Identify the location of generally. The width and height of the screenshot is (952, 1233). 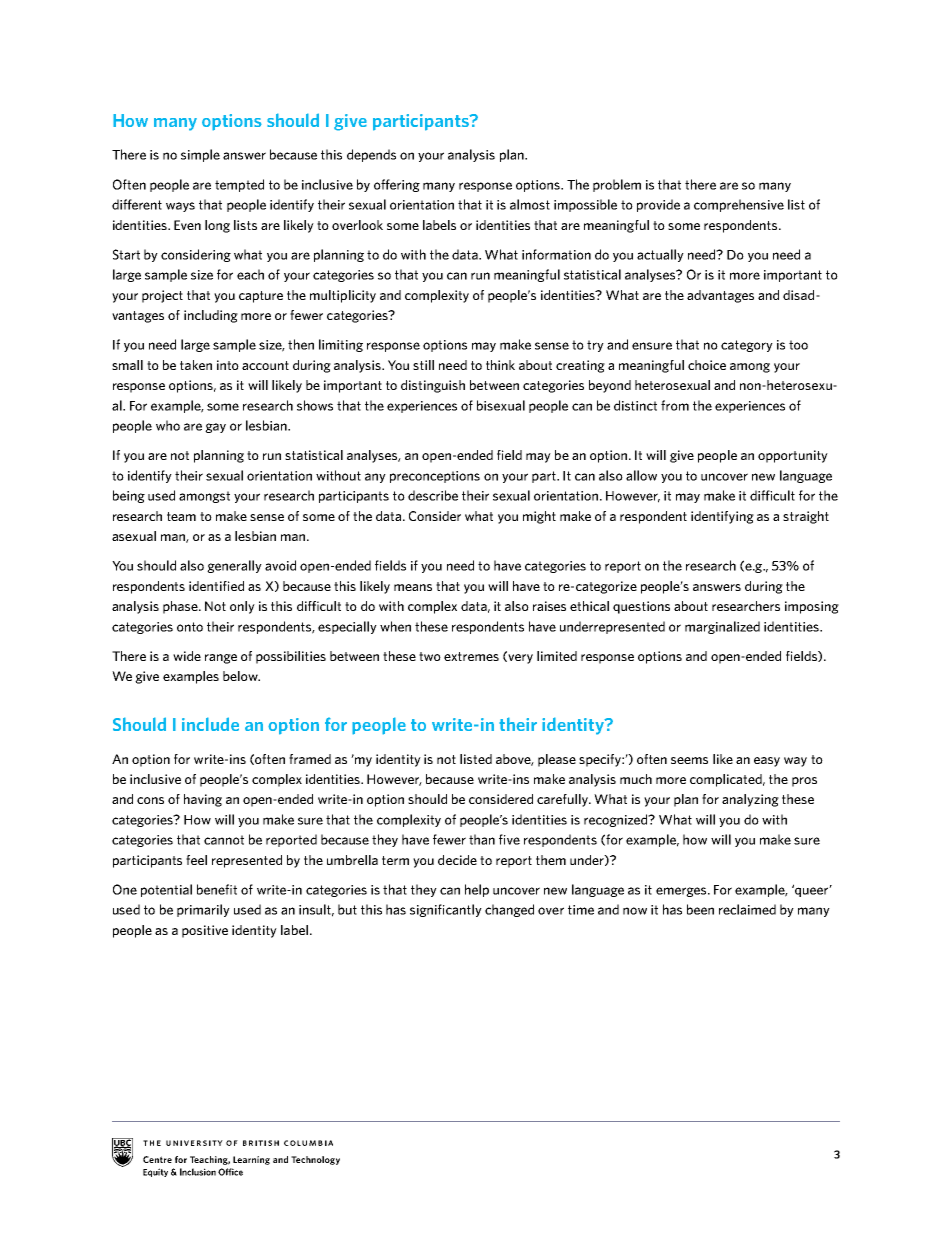
(234, 566).
